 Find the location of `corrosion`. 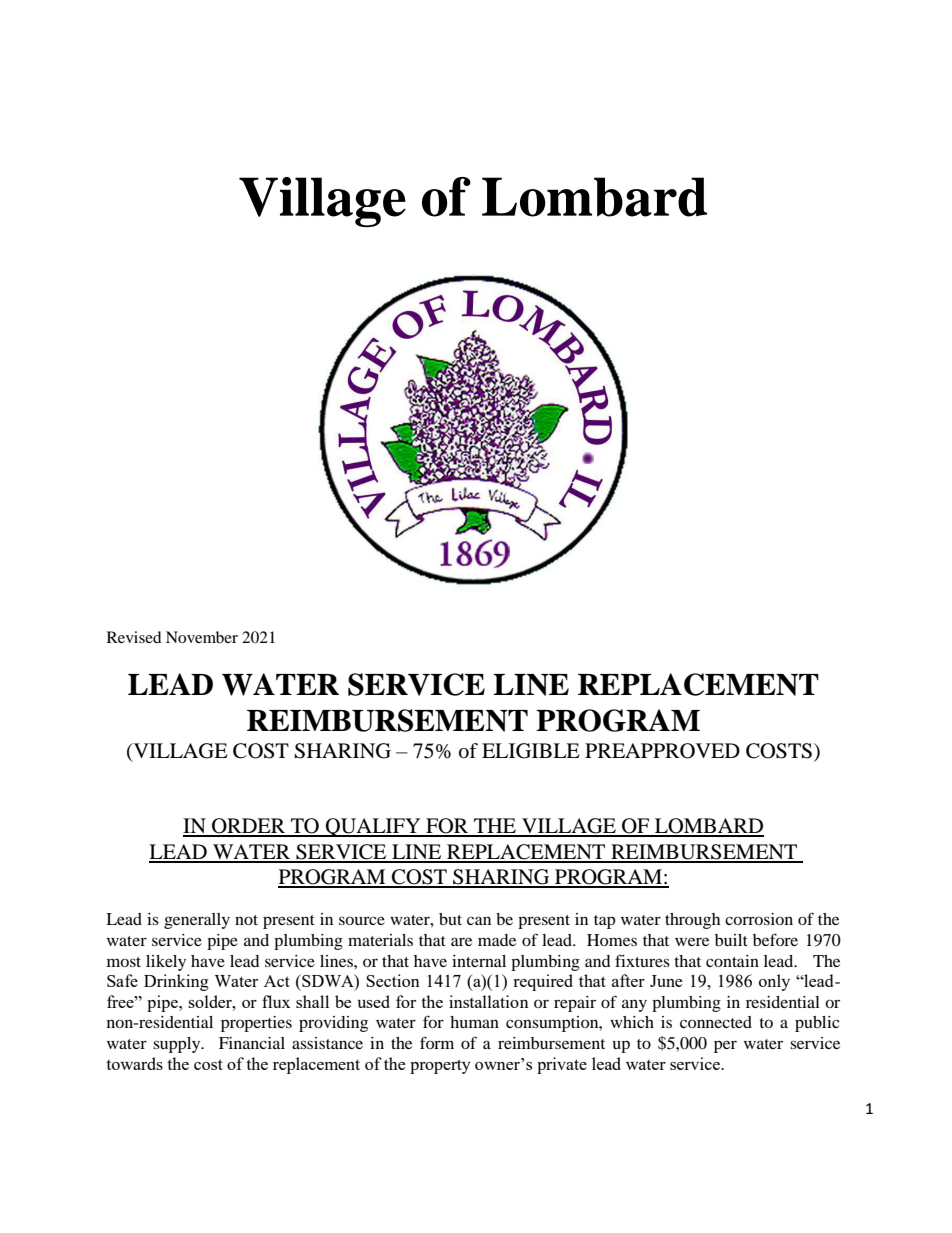

corrosion is located at coordinates (759, 919).
